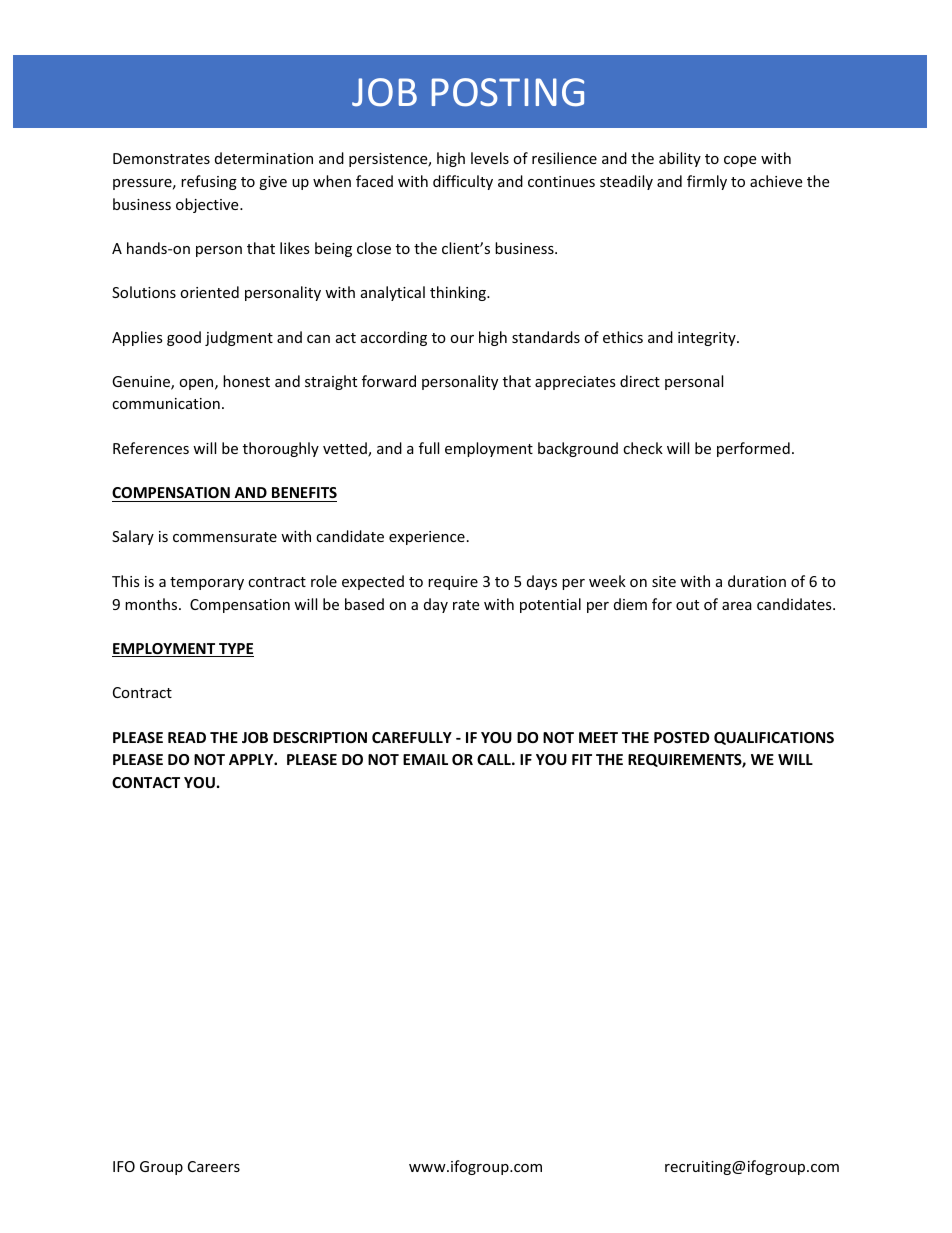  What do you see at coordinates (151, 448) in the page?
I see `References` at bounding box center [151, 448].
